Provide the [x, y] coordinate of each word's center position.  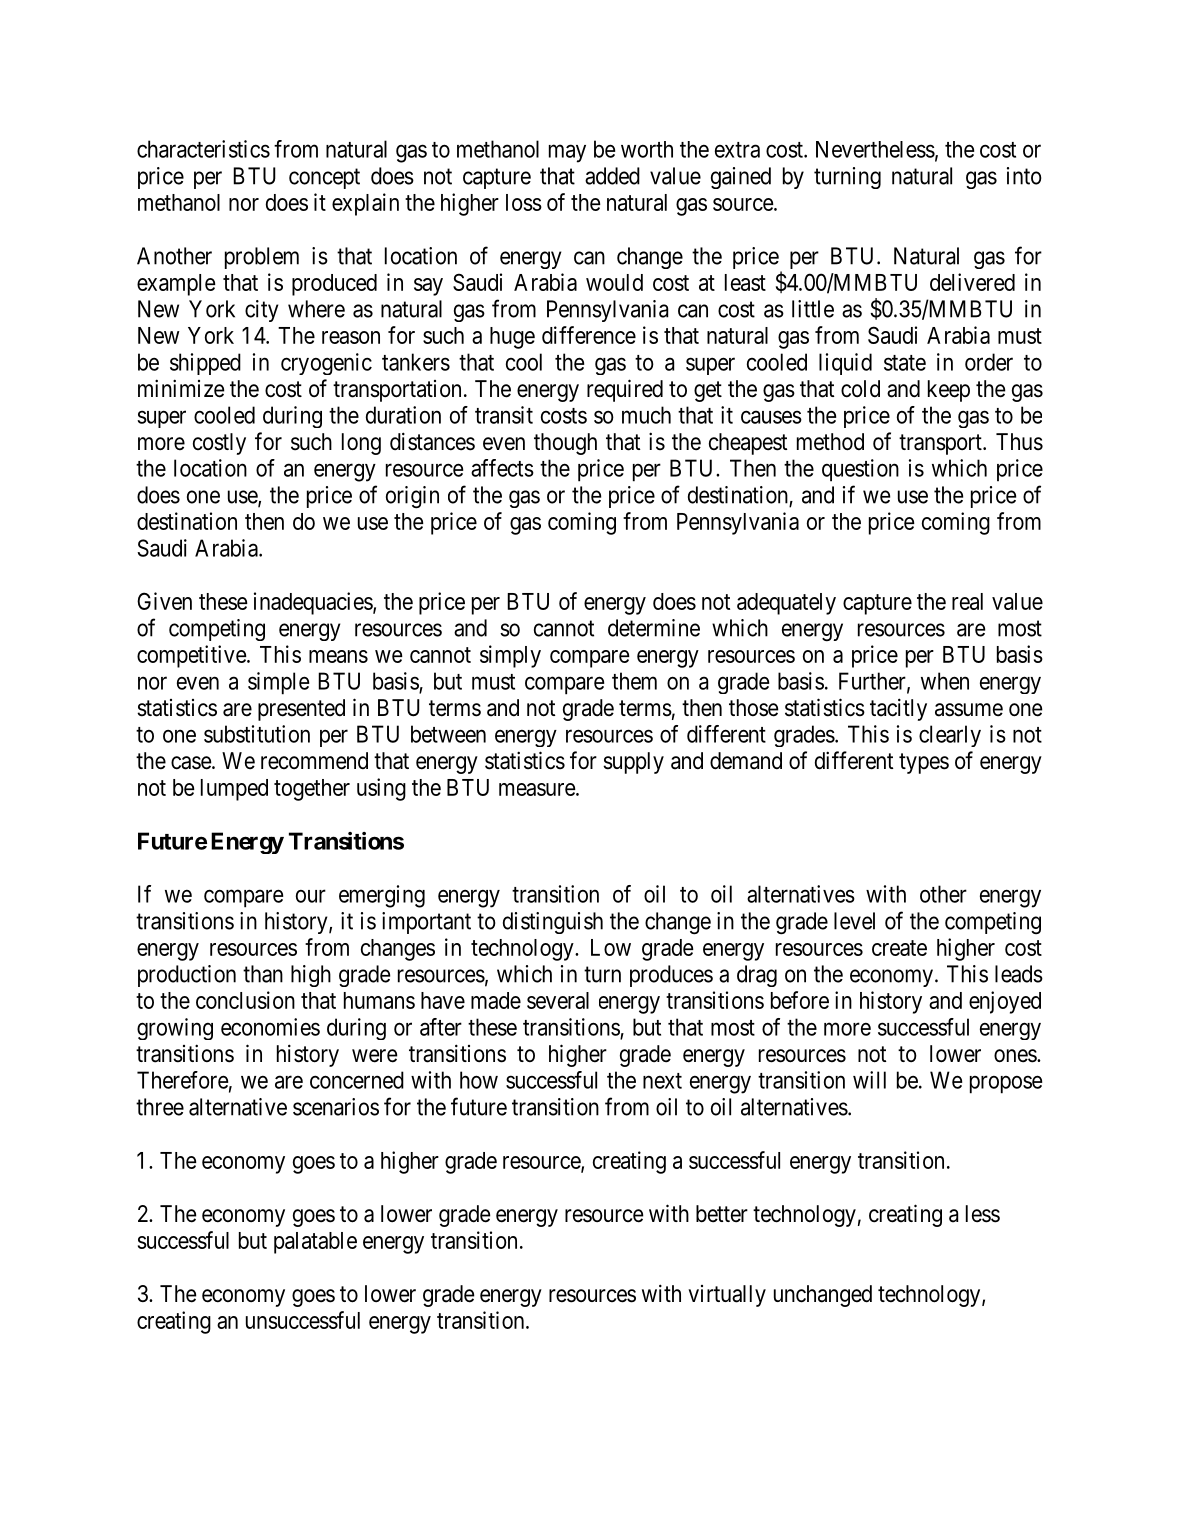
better [722, 1214]
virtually [727, 1296]
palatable [315, 1243]
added [612, 176]
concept [324, 178]
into [1024, 176]
